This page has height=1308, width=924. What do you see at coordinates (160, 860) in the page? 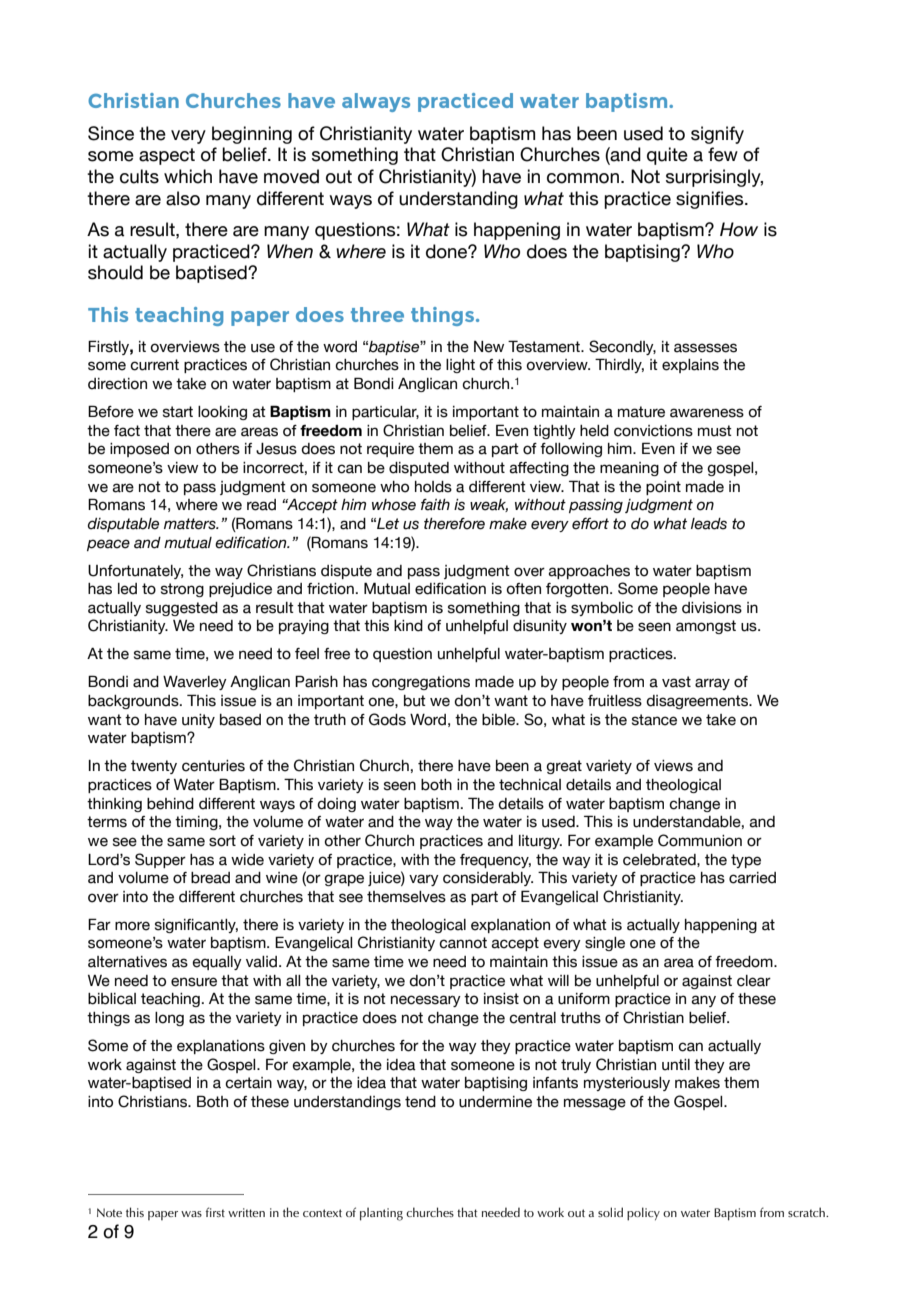
I see `Supper` at bounding box center [160, 860].
